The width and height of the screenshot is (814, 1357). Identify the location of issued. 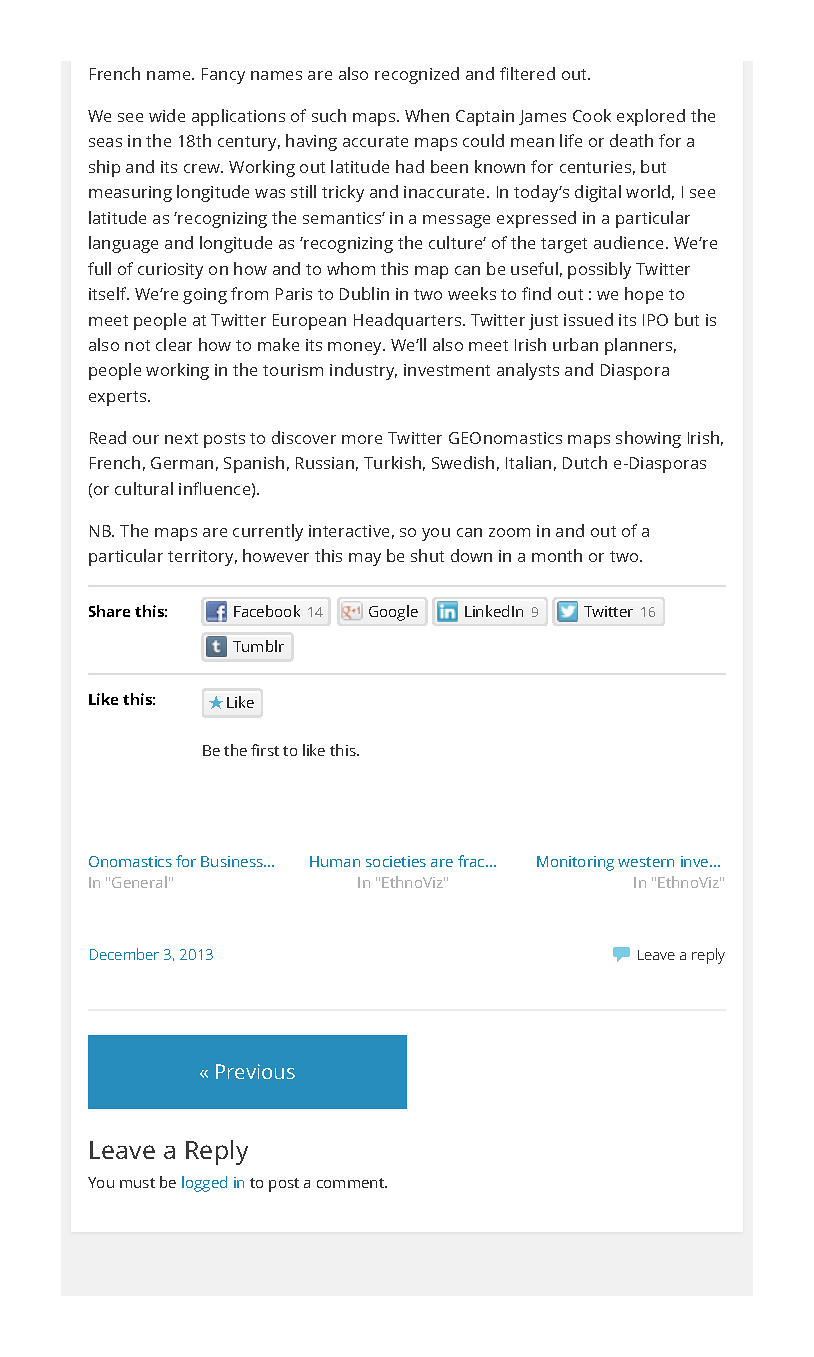
(588, 319).
